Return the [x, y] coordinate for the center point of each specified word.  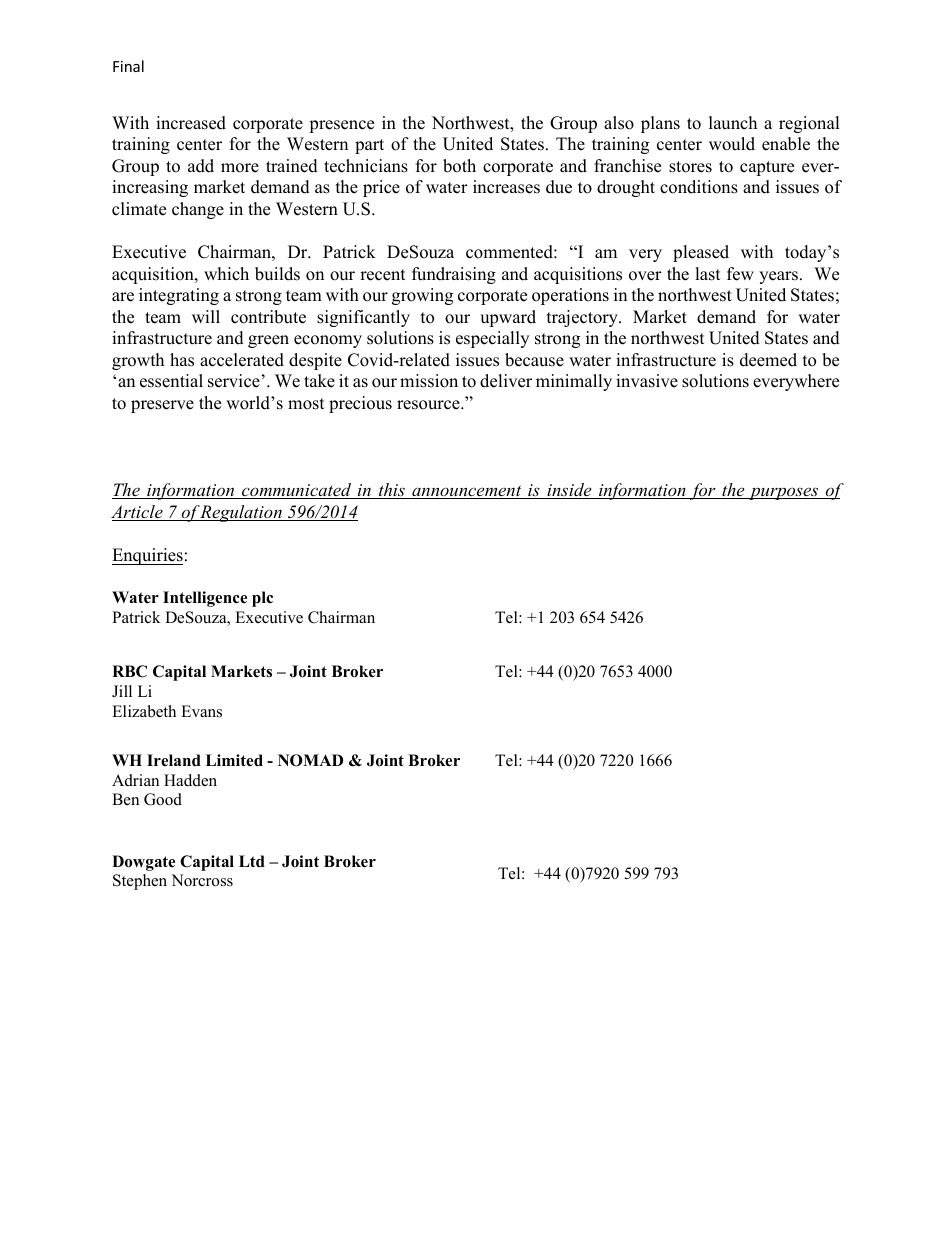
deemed [768, 360]
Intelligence [205, 599]
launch [733, 123]
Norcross [202, 880]
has [182, 360]
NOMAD [310, 760]
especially [492, 339]
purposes [784, 493]
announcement [467, 492]
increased [191, 123]
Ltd [252, 861]
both [459, 166]
